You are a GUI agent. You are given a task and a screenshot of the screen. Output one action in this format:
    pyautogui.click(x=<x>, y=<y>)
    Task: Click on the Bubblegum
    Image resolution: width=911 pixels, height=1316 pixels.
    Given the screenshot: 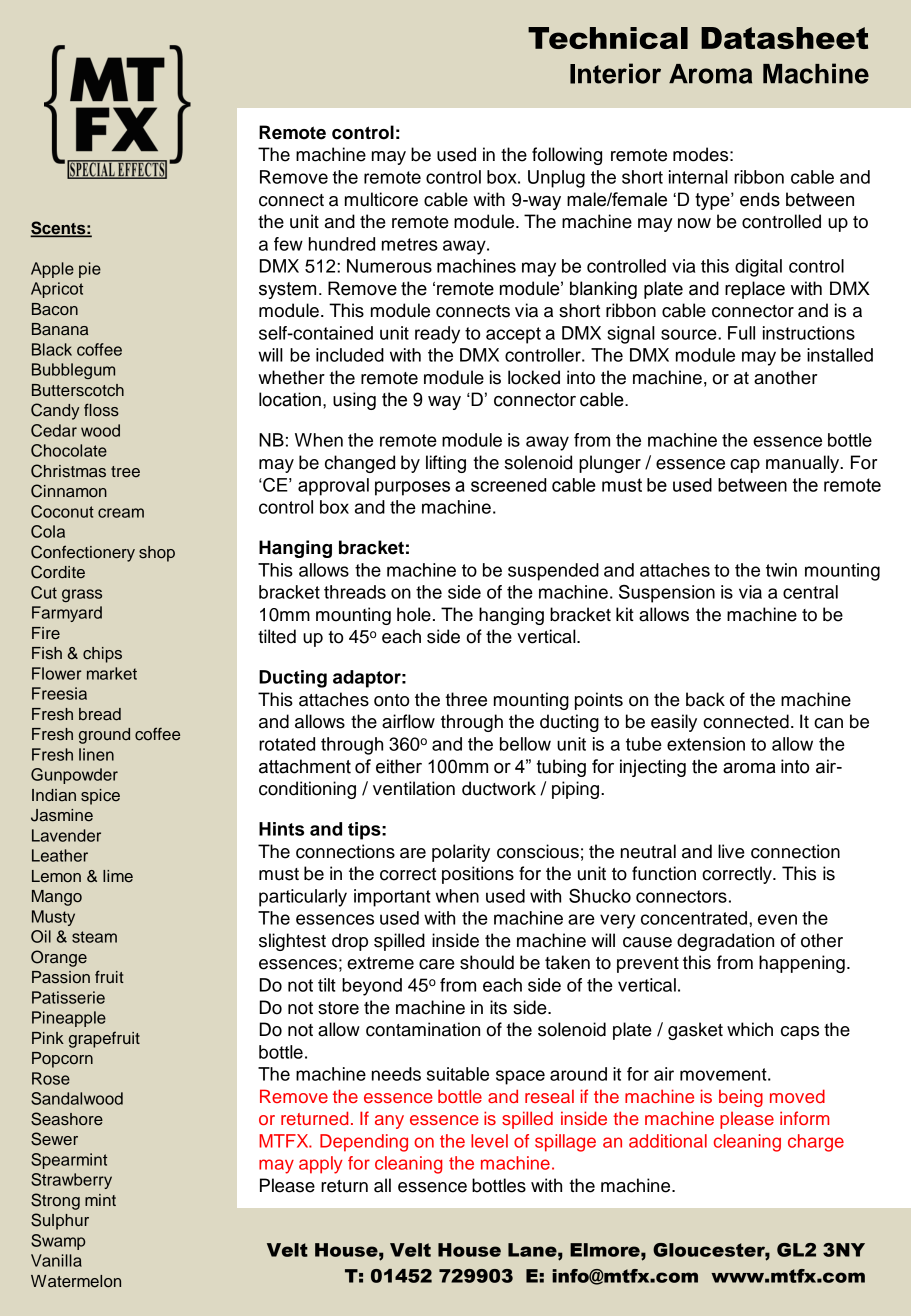 What is the action you would take?
    pyautogui.click(x=73, y=371)
